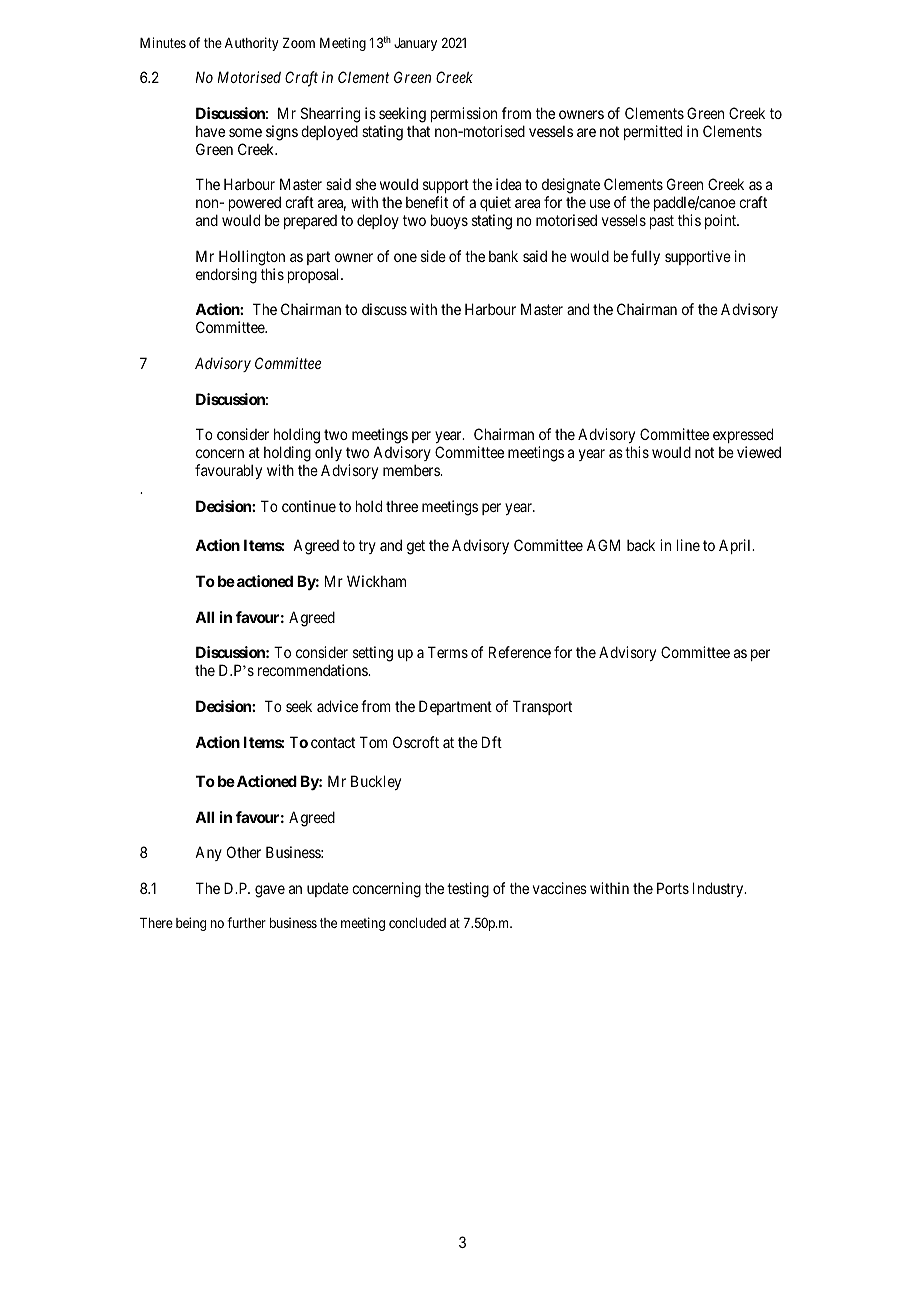 This screenshot has width=924, height=1308. What do you see at coordinates (251, 44) in the screenshot?
I see `Authority` at bounding box center [251, 44].
